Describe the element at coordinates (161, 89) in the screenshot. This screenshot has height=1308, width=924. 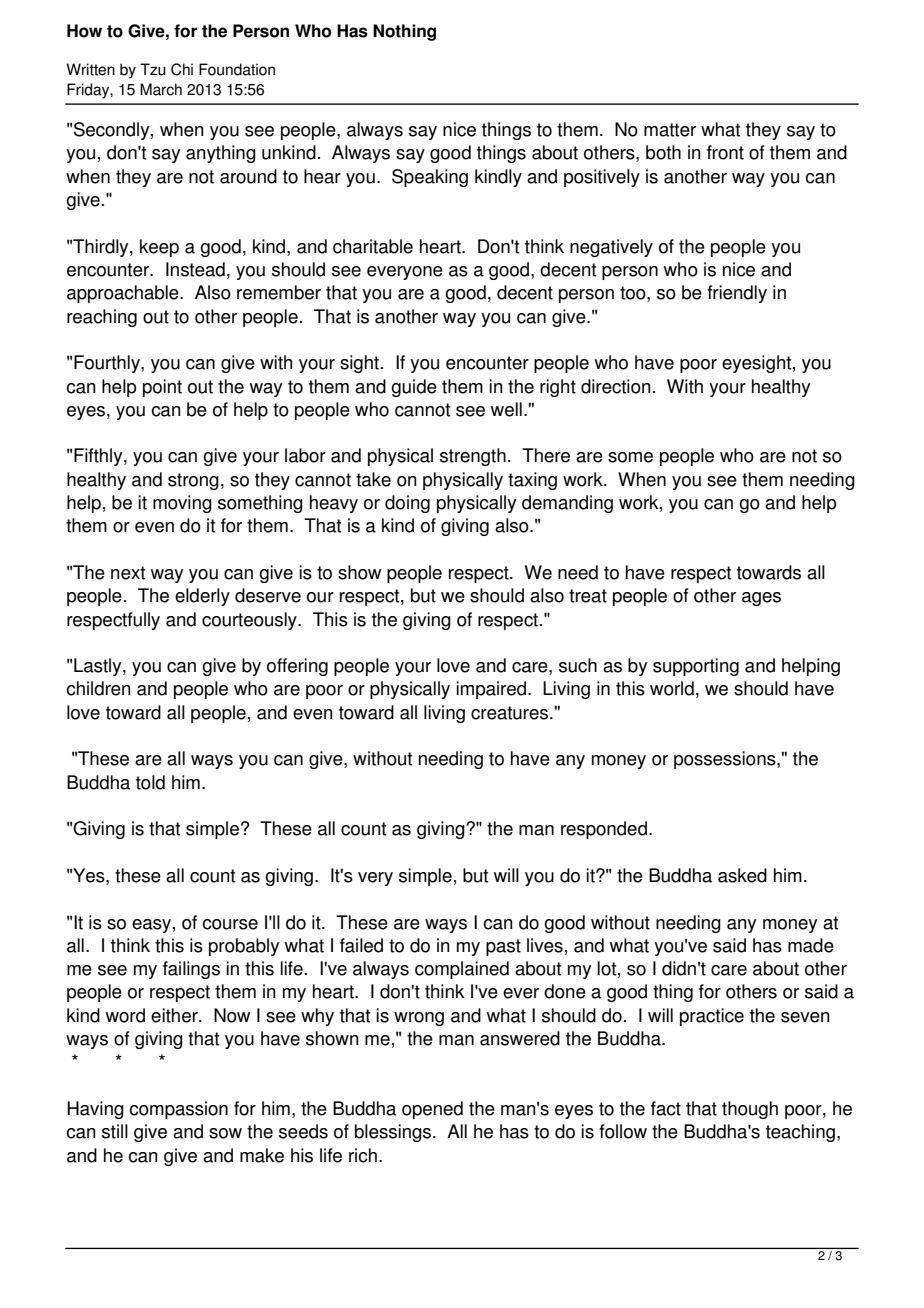
I see `March` at that location.
